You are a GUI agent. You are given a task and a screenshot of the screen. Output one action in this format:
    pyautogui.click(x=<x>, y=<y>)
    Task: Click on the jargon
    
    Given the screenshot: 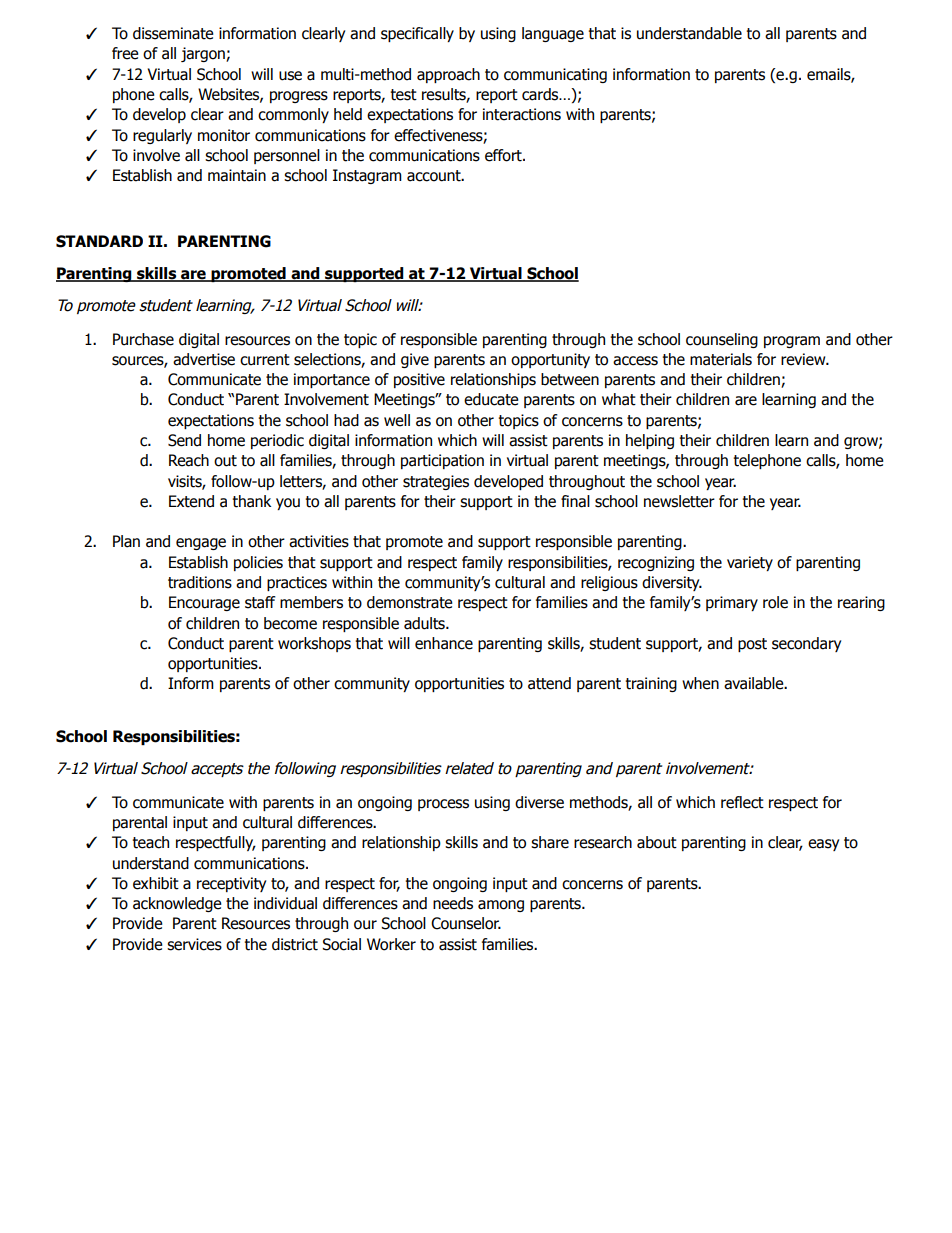 What is the action you would take?
    pyautogui.click(x=204, y=54)
